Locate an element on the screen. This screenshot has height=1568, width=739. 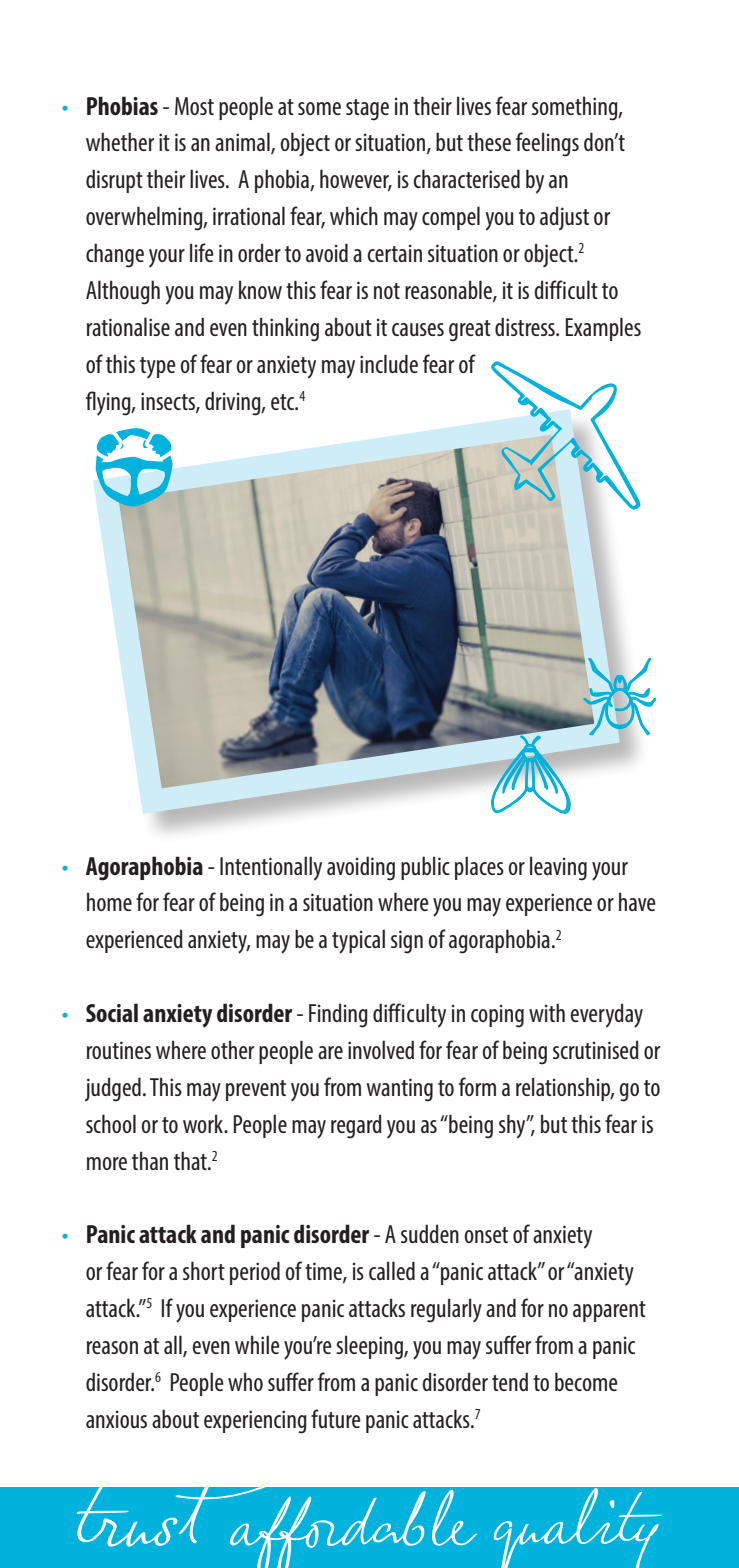
feelings is located at coordinates (547, 144).
